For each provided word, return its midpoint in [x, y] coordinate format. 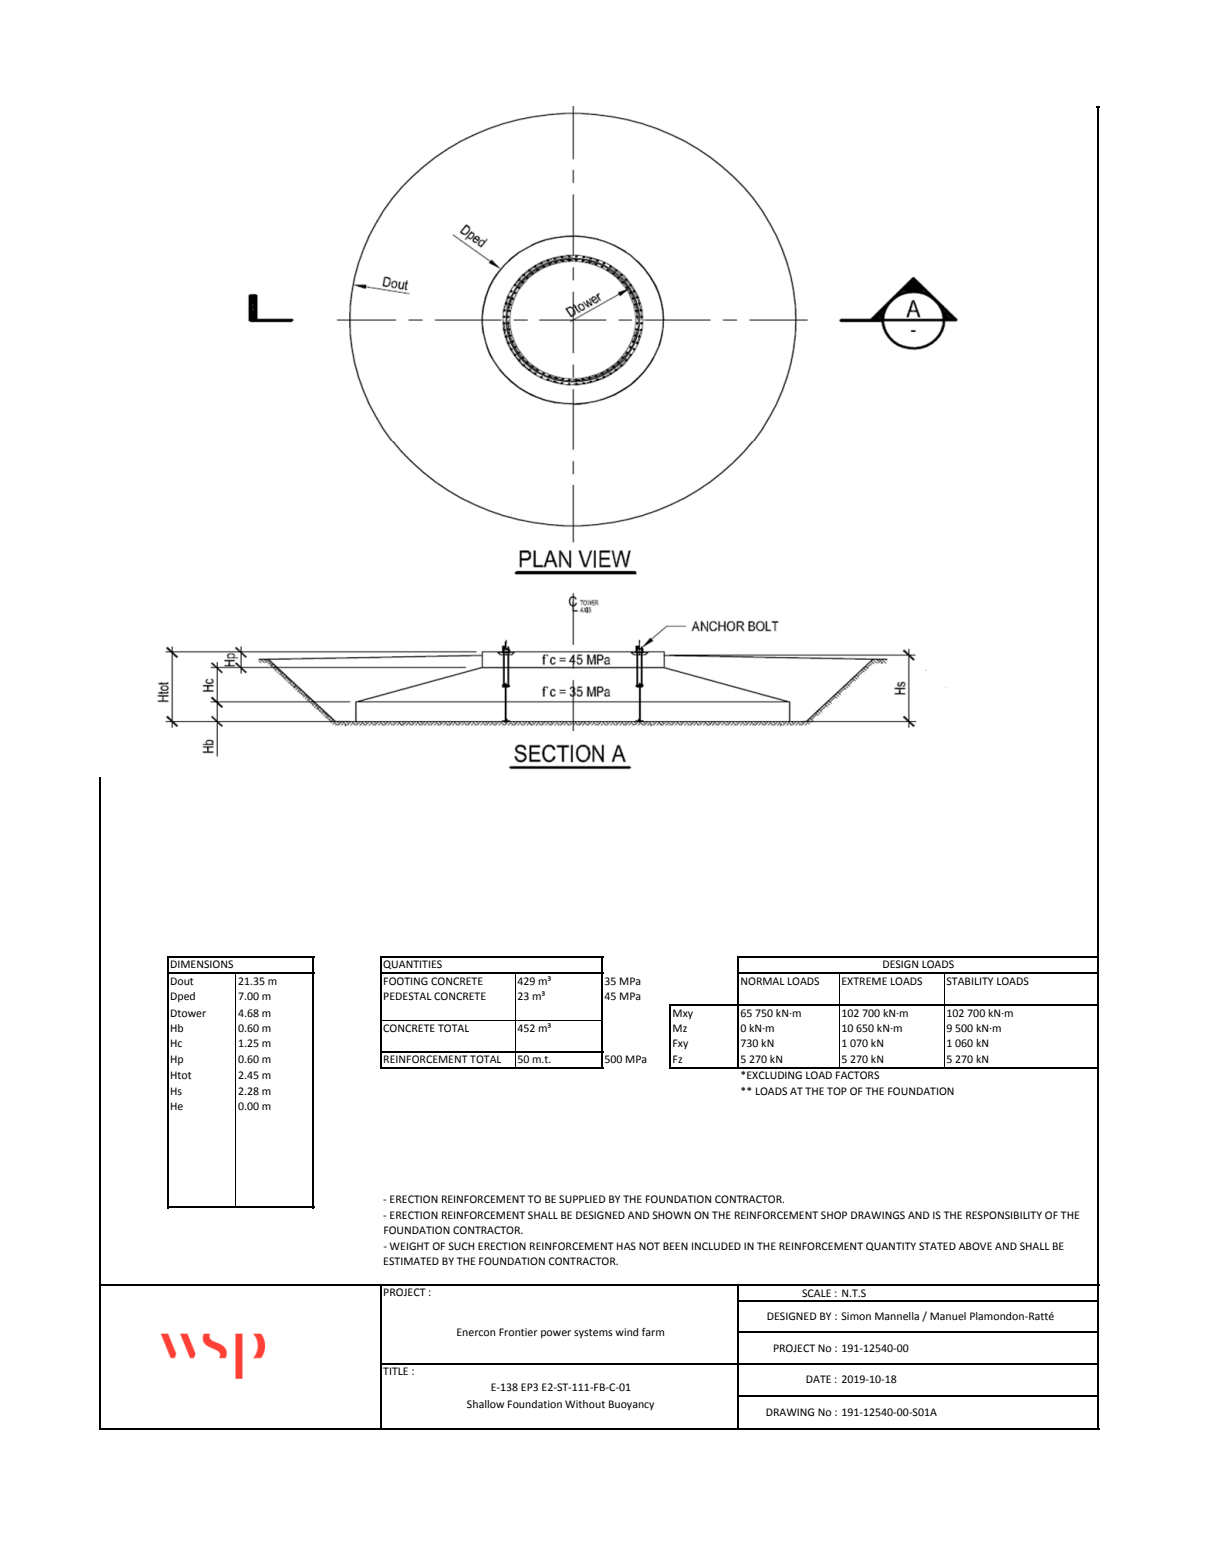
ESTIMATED [411, 1261]
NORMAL [763, 981]
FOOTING [406, 981]
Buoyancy [631, 1405]
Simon [856, 1316]
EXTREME [864, 981]
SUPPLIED [582, 1199]
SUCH [461, 1246]
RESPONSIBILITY [1004, 1215]
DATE [818, 1379]
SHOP [834, 1215]
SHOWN [671, 1215]
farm [653, 1332]
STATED [937, 1246]
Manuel [948, 1316]
